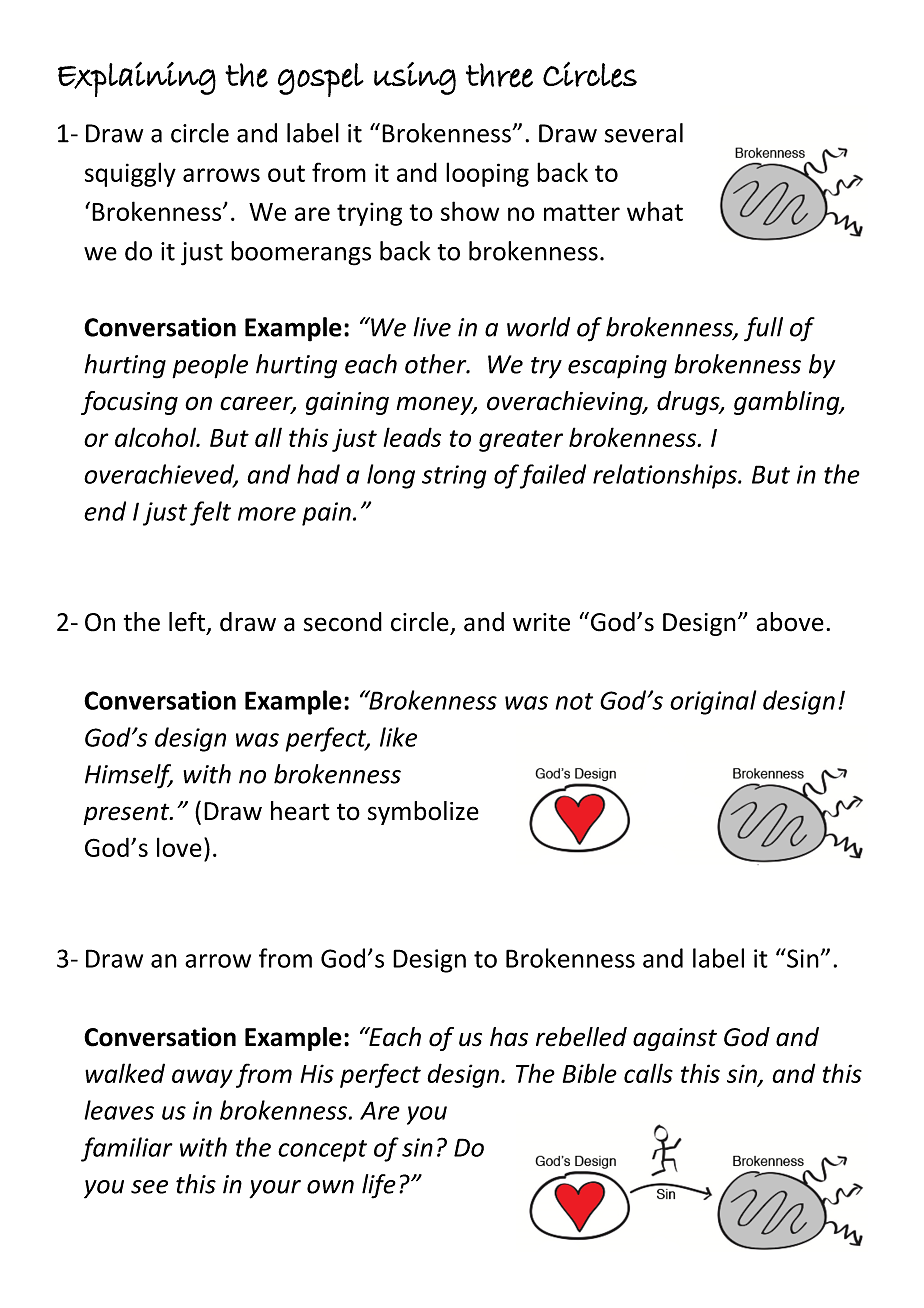 The width and height of the screenshot is (924, 1308). I want to click on several, so click(643, 133).
